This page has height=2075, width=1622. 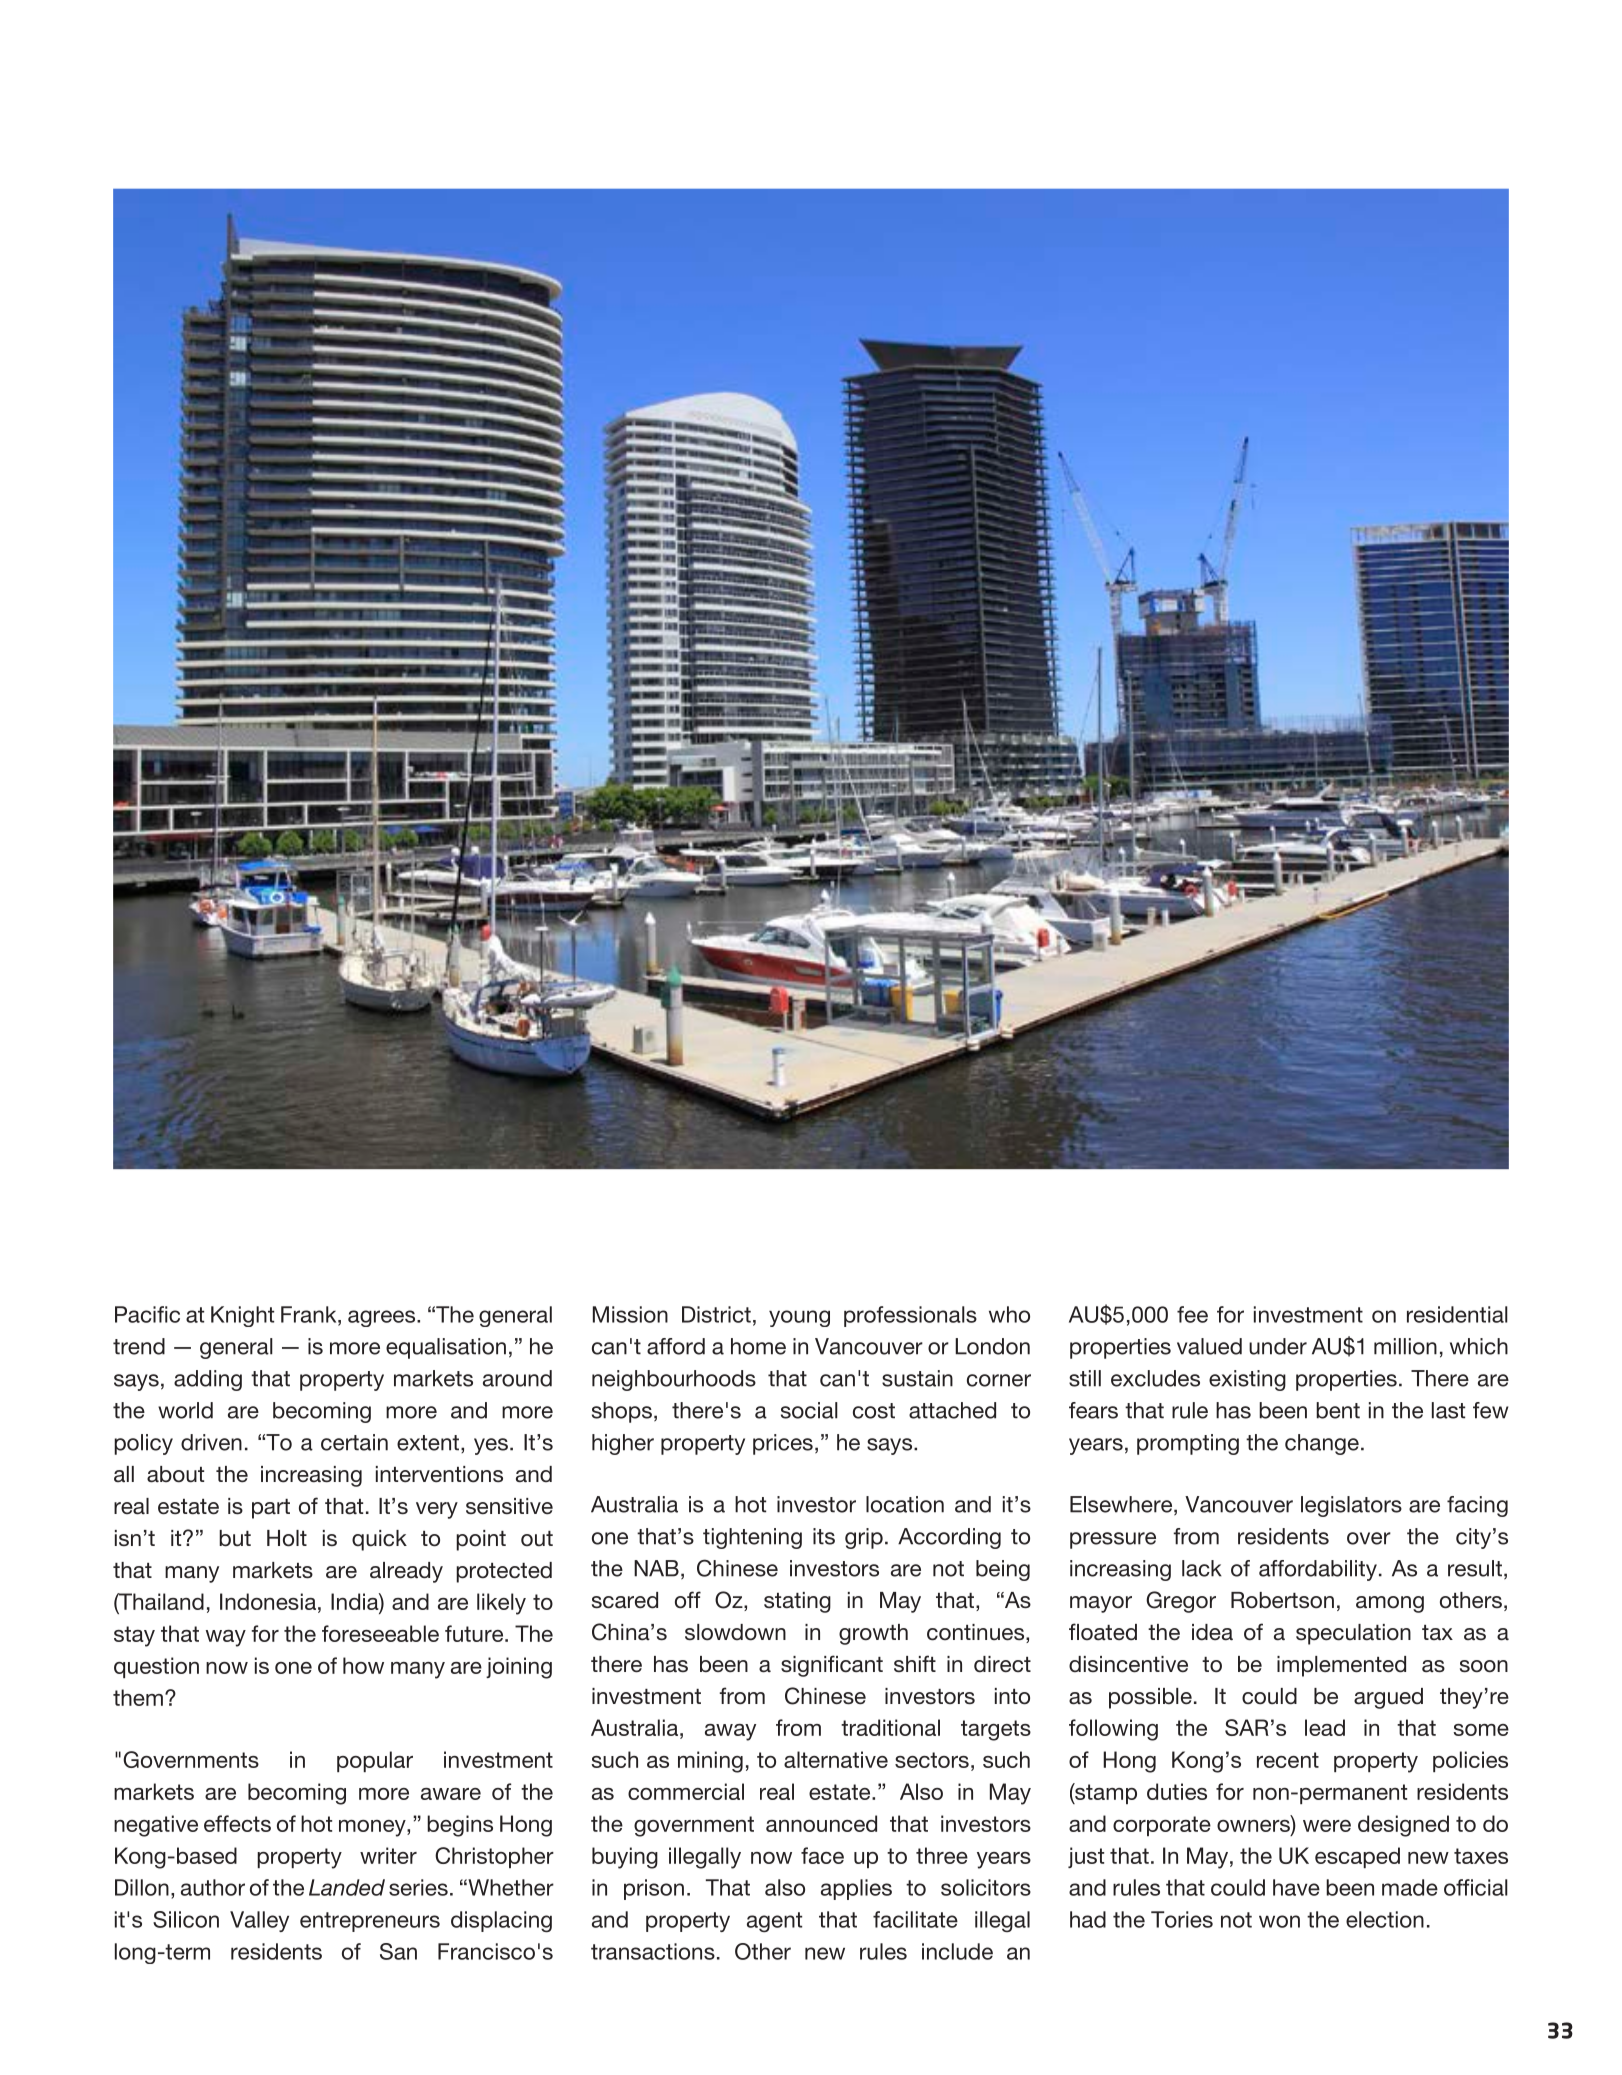 What do you see at coordinates (873, 1634) in the page?
I see `growth` at bounding box center [873, 1634].
